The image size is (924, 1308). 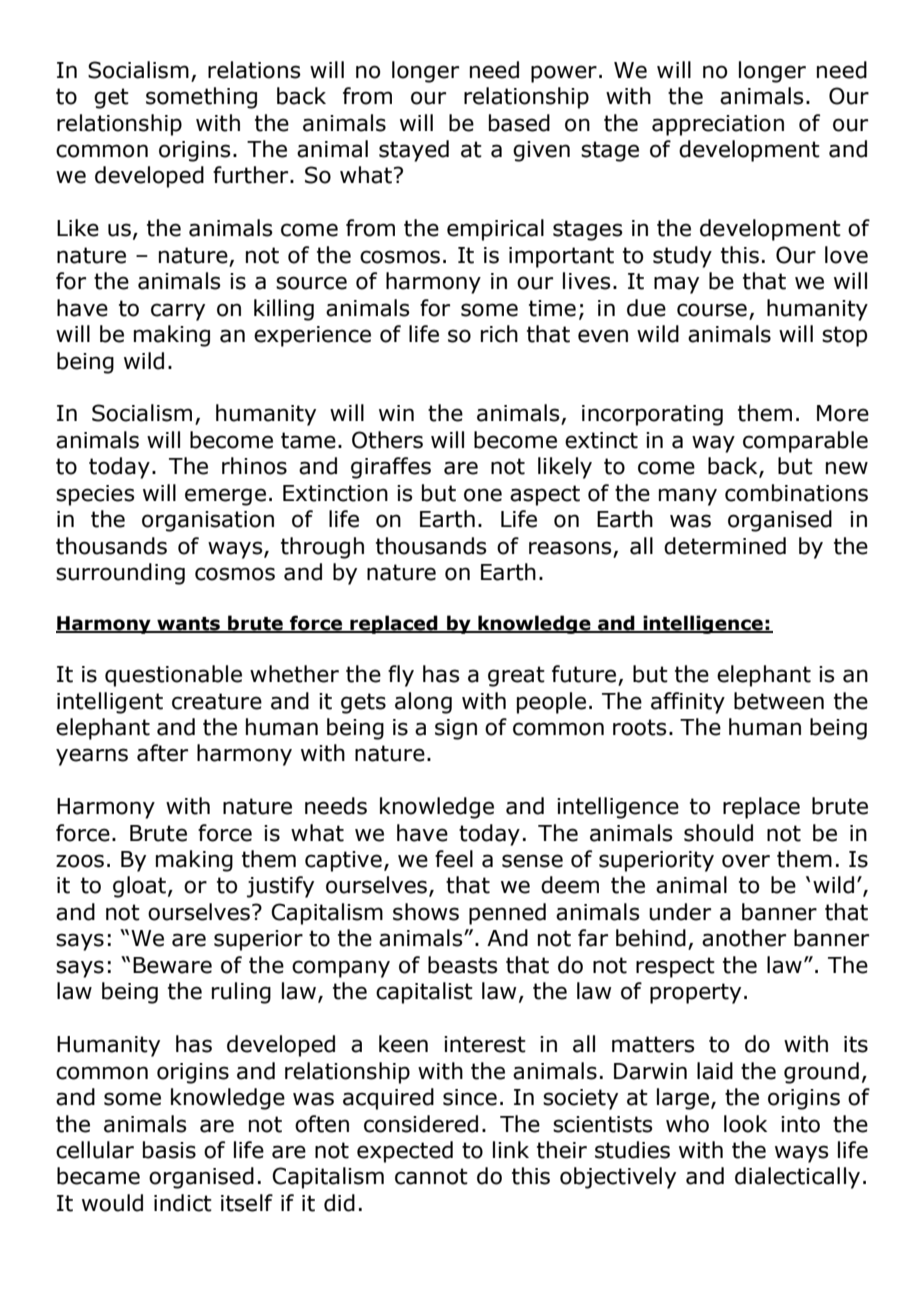 I want to click on look, so click(x=745, y=1124).
